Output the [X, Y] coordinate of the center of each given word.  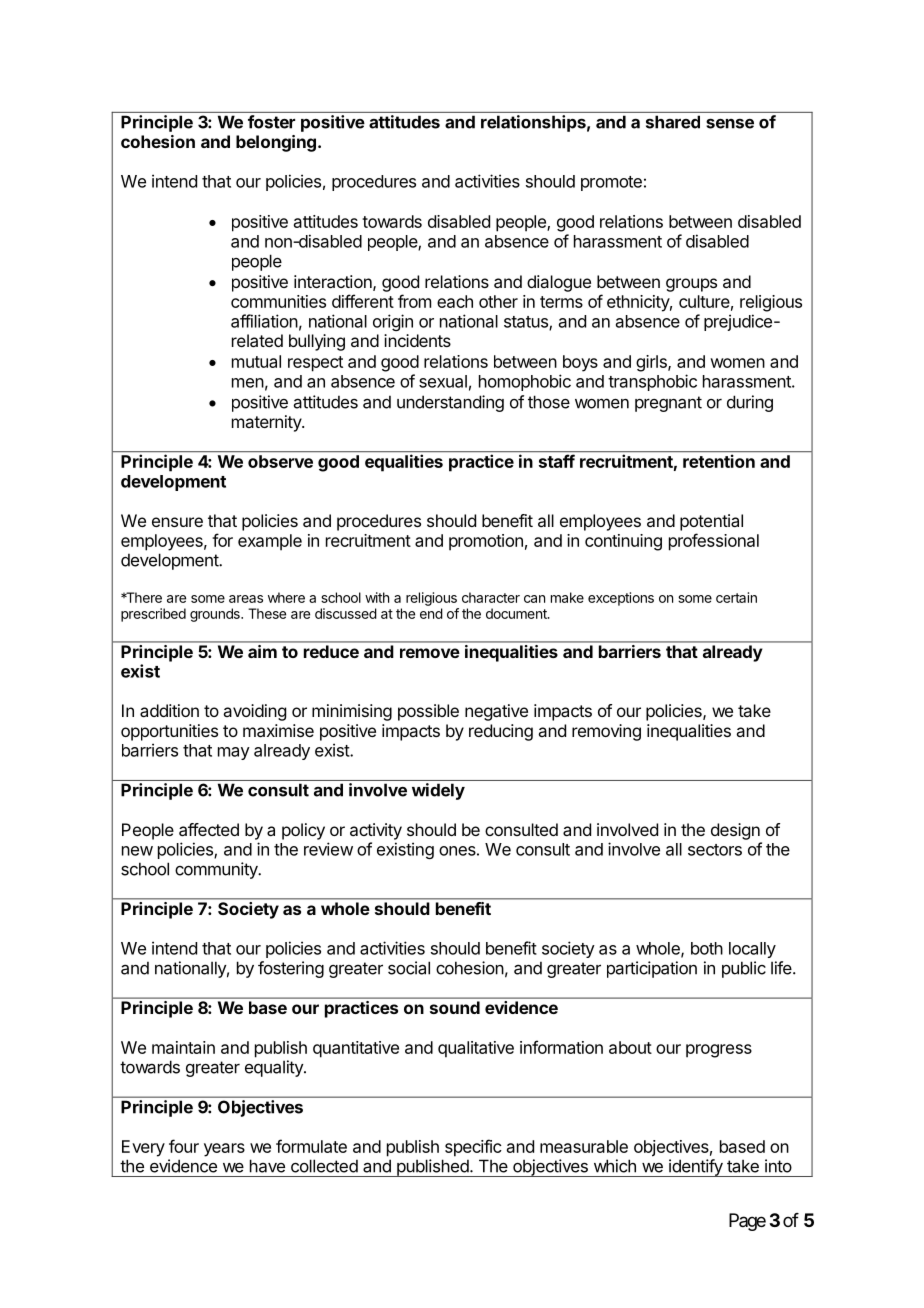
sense [730, 123]
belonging [276, 143]
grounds [216, 615]
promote [611, 183]
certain [736, 597]
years [224, 1150]
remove [430, 653]
